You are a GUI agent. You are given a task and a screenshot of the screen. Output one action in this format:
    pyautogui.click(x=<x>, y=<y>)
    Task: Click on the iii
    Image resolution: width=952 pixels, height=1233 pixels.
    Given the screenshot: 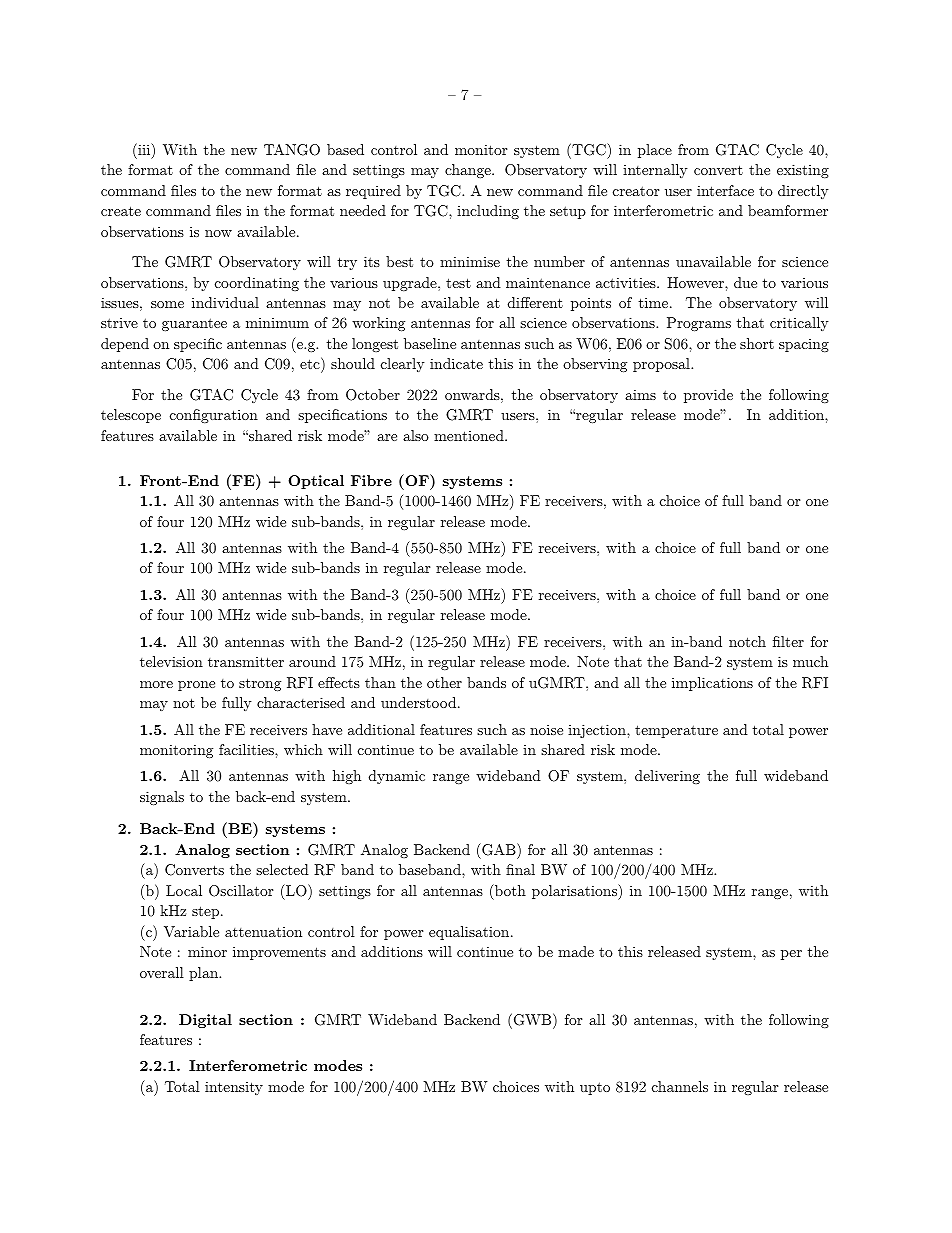 What is the action you would take?
    pyautogui.click(x=144, y=150)
